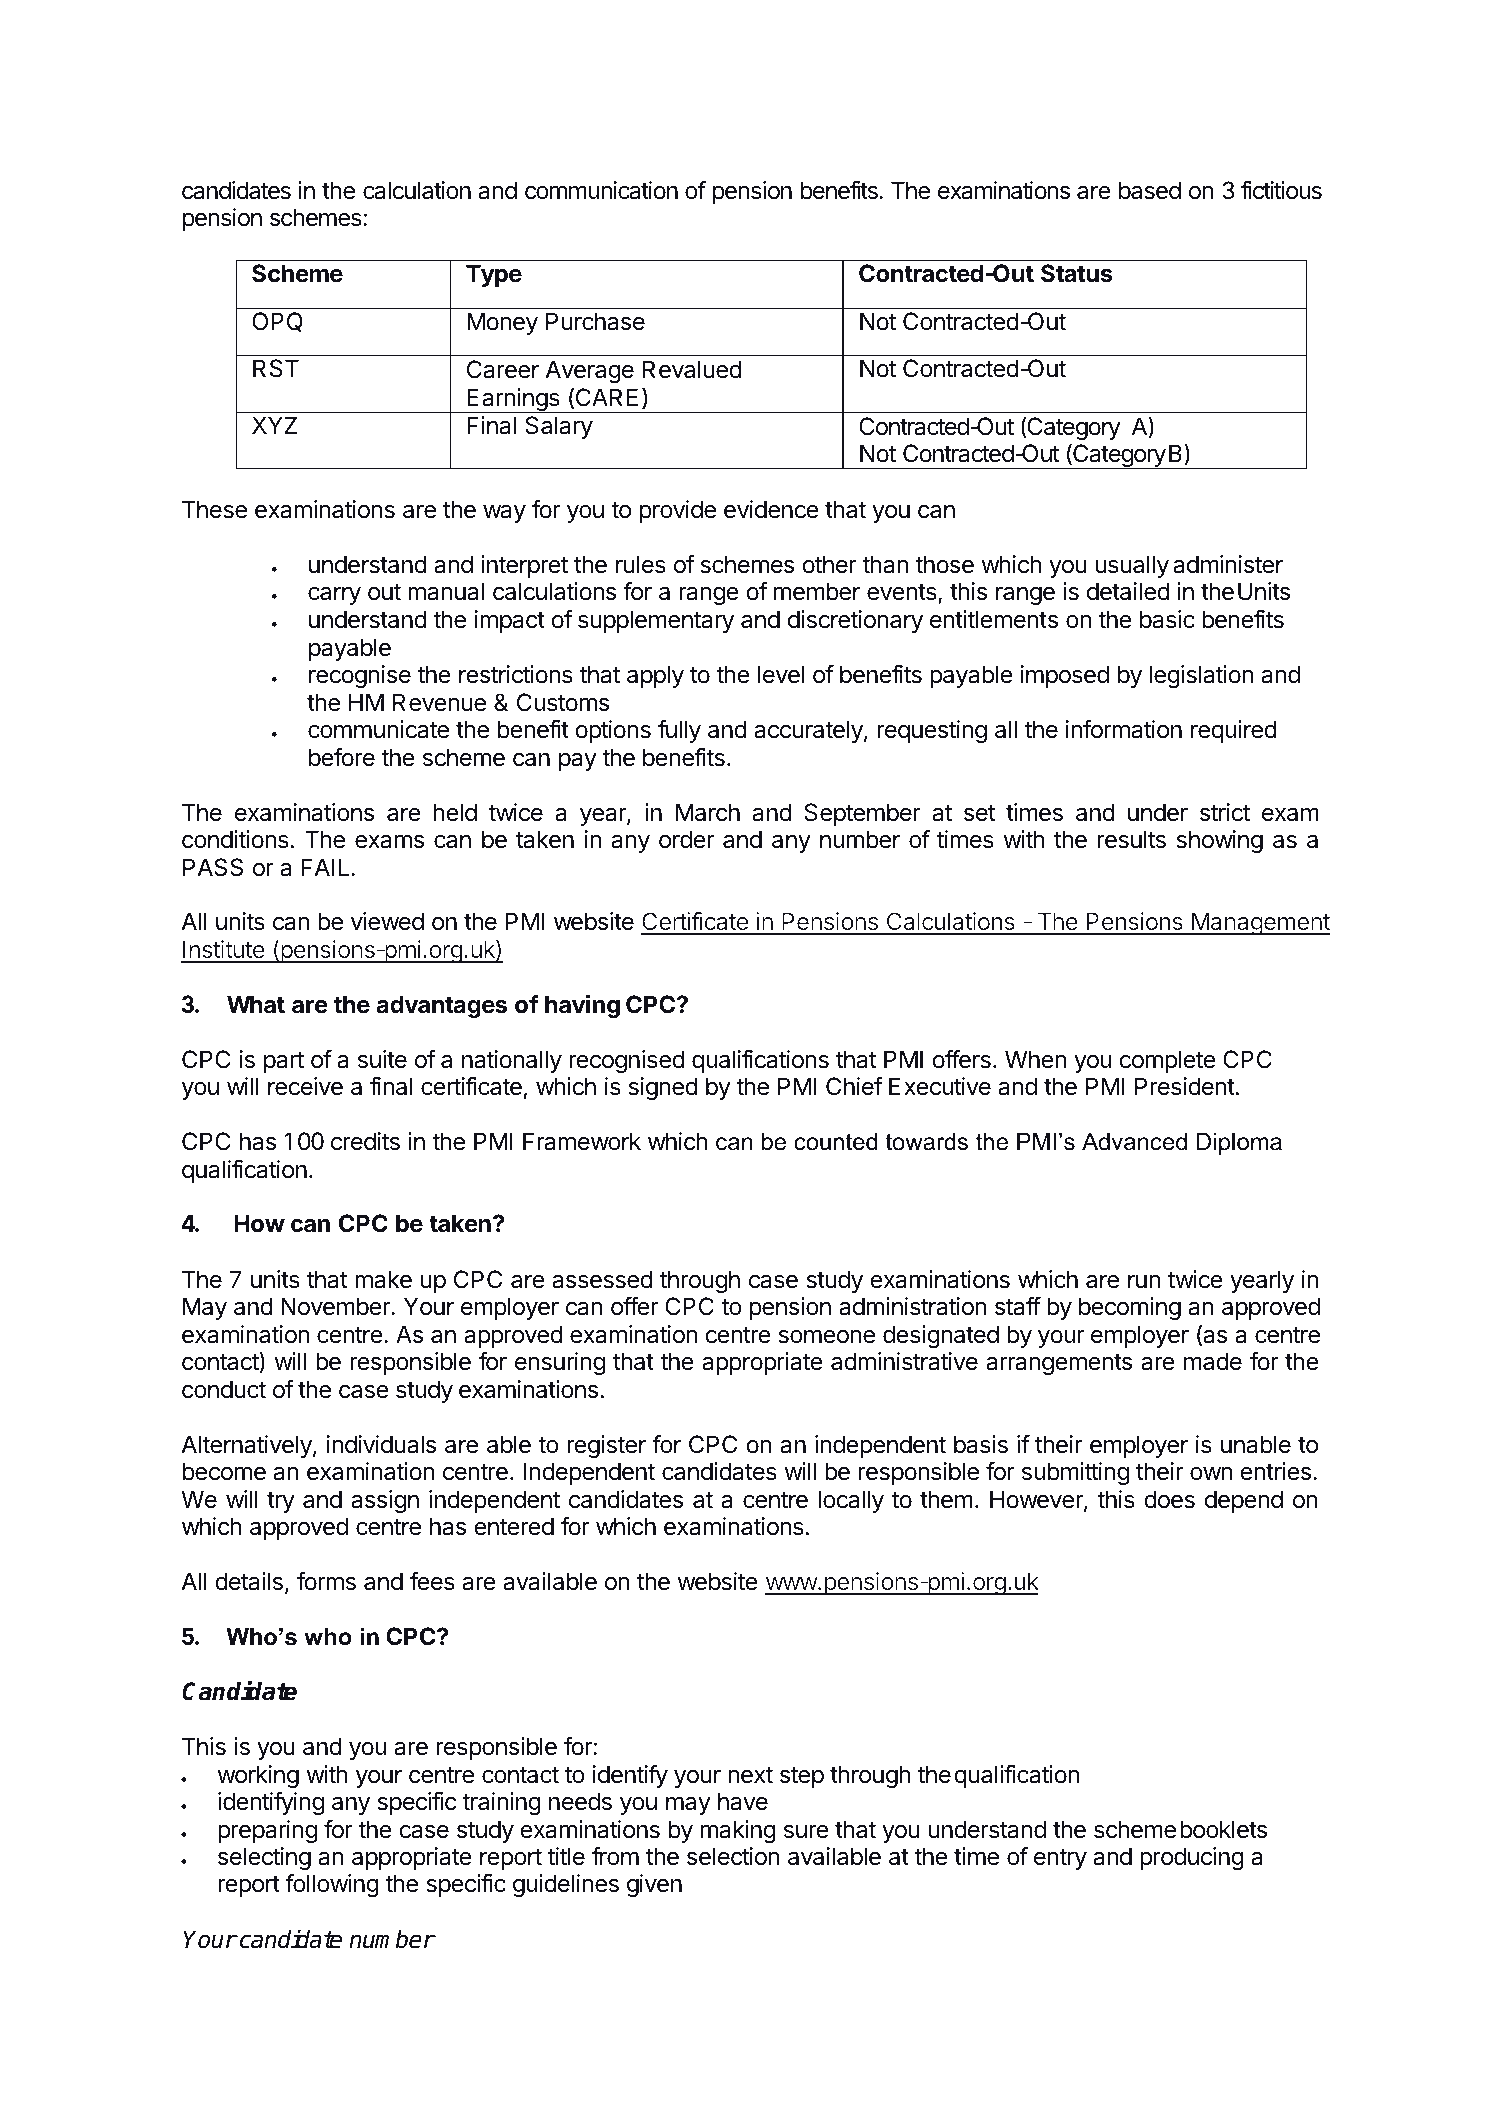 This screenshot has width=1501, height=2121. Describe the element at coordinates (332, 1885) in the screenshot. I see `following` at that location.
